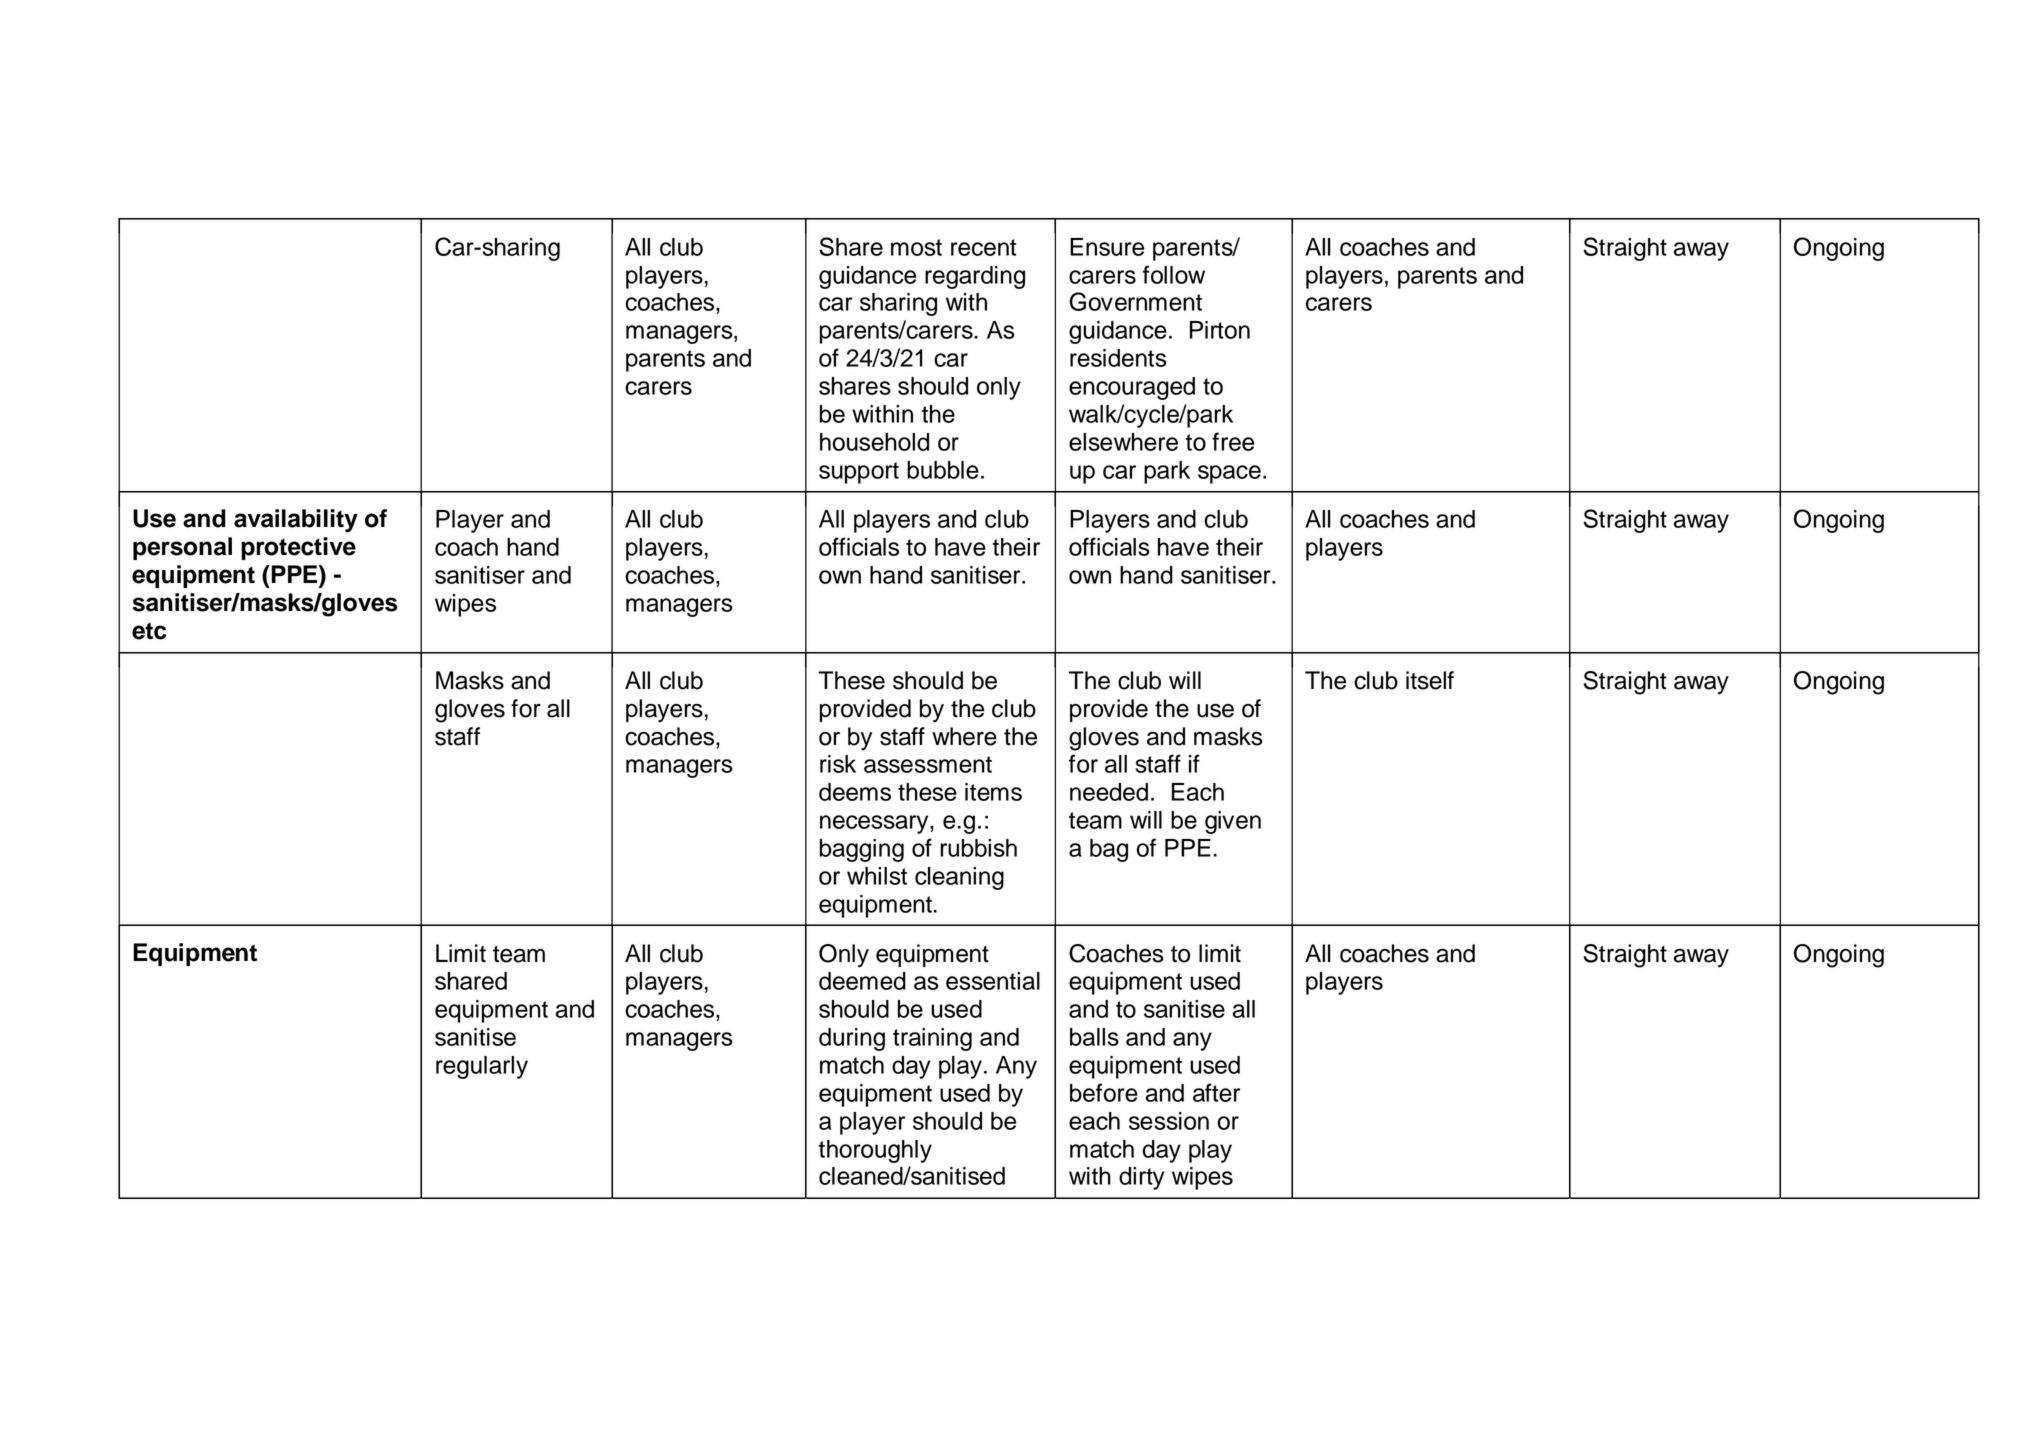 Image resolution: width=2041 pixels, height=1443 pixels. Describe the element at coordinates (838, 764) in the document. I see `risk` at that location.
